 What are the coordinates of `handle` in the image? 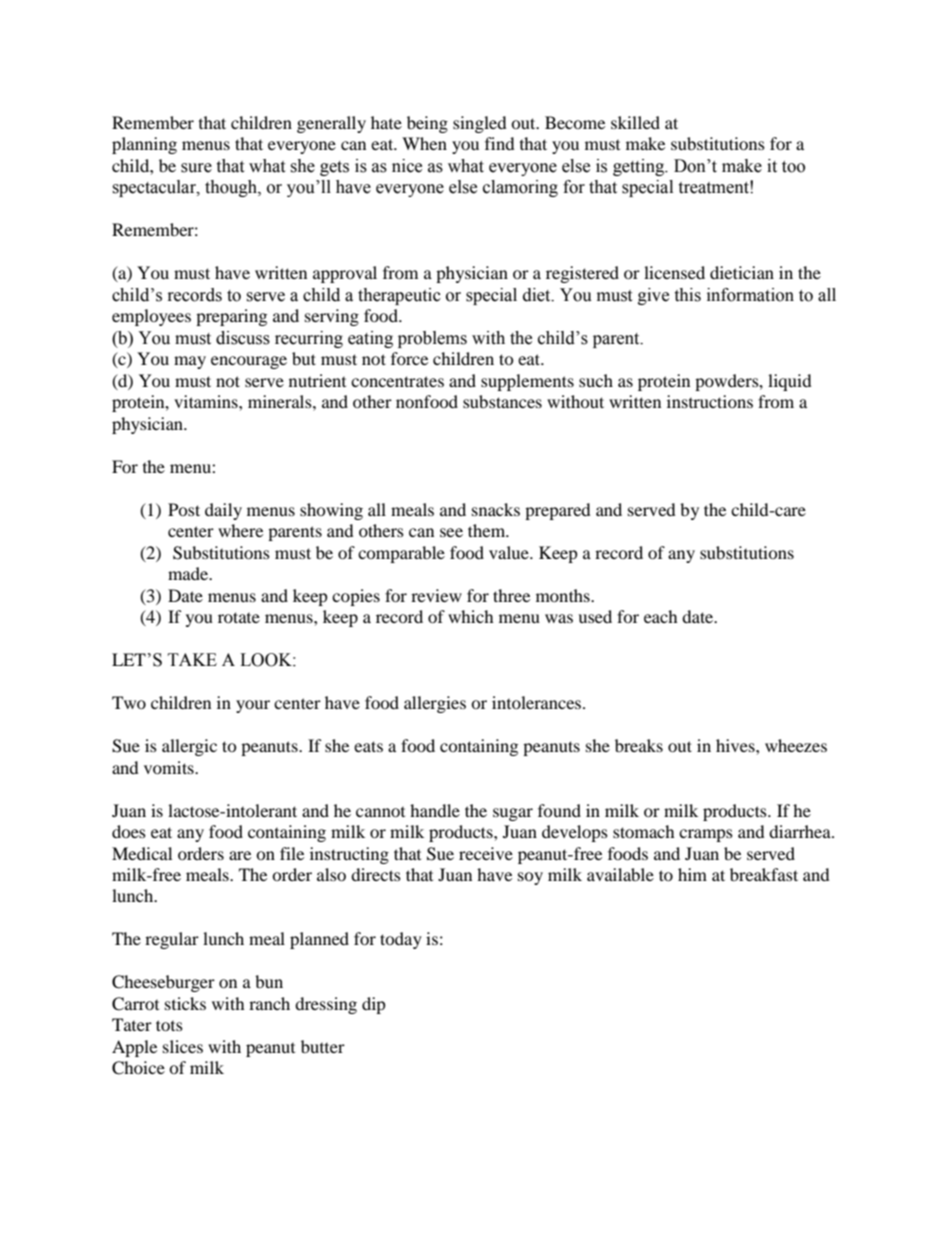 It's located at (435, 810).
